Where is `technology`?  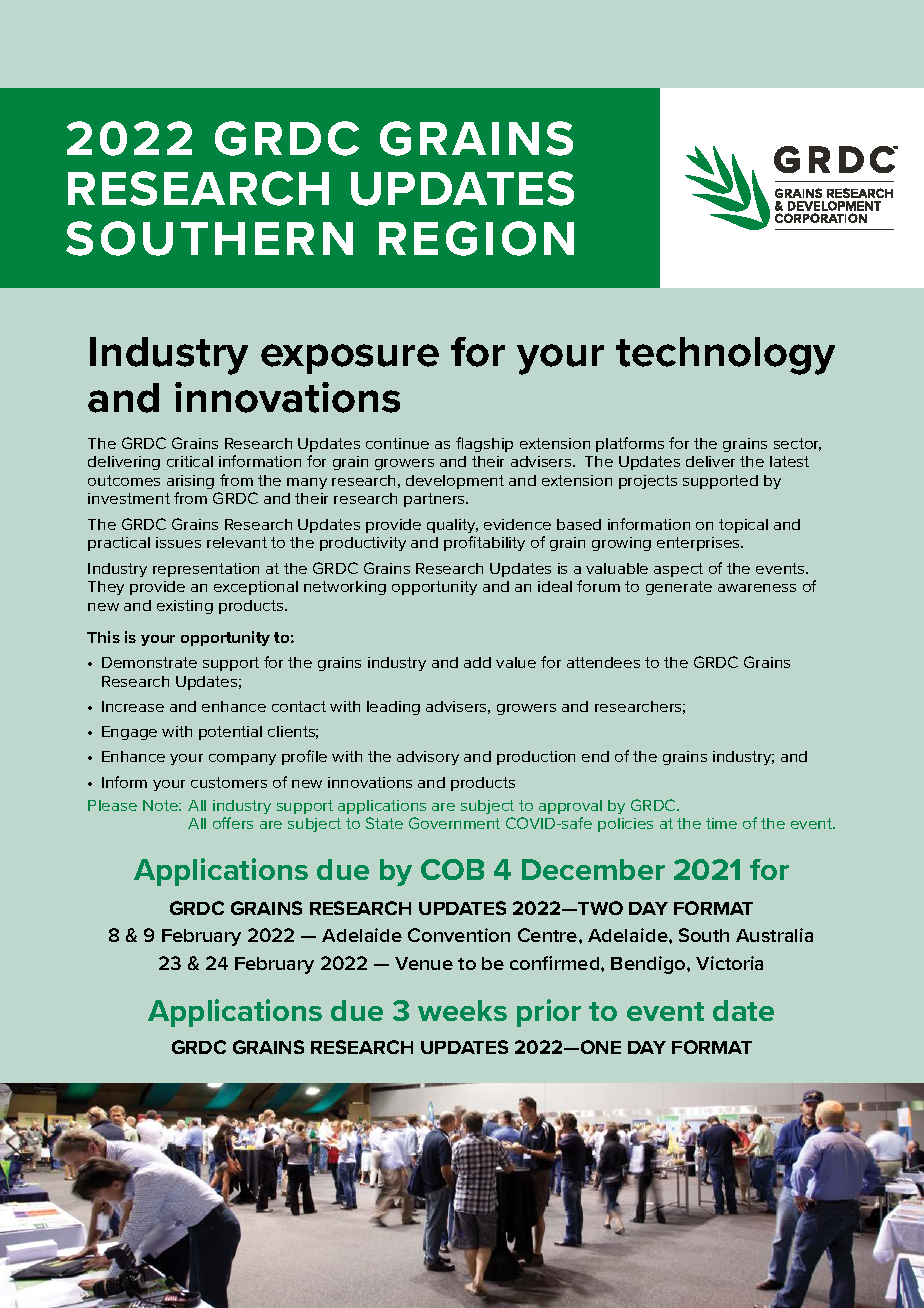
technology is located at coordinates (725, 356).
